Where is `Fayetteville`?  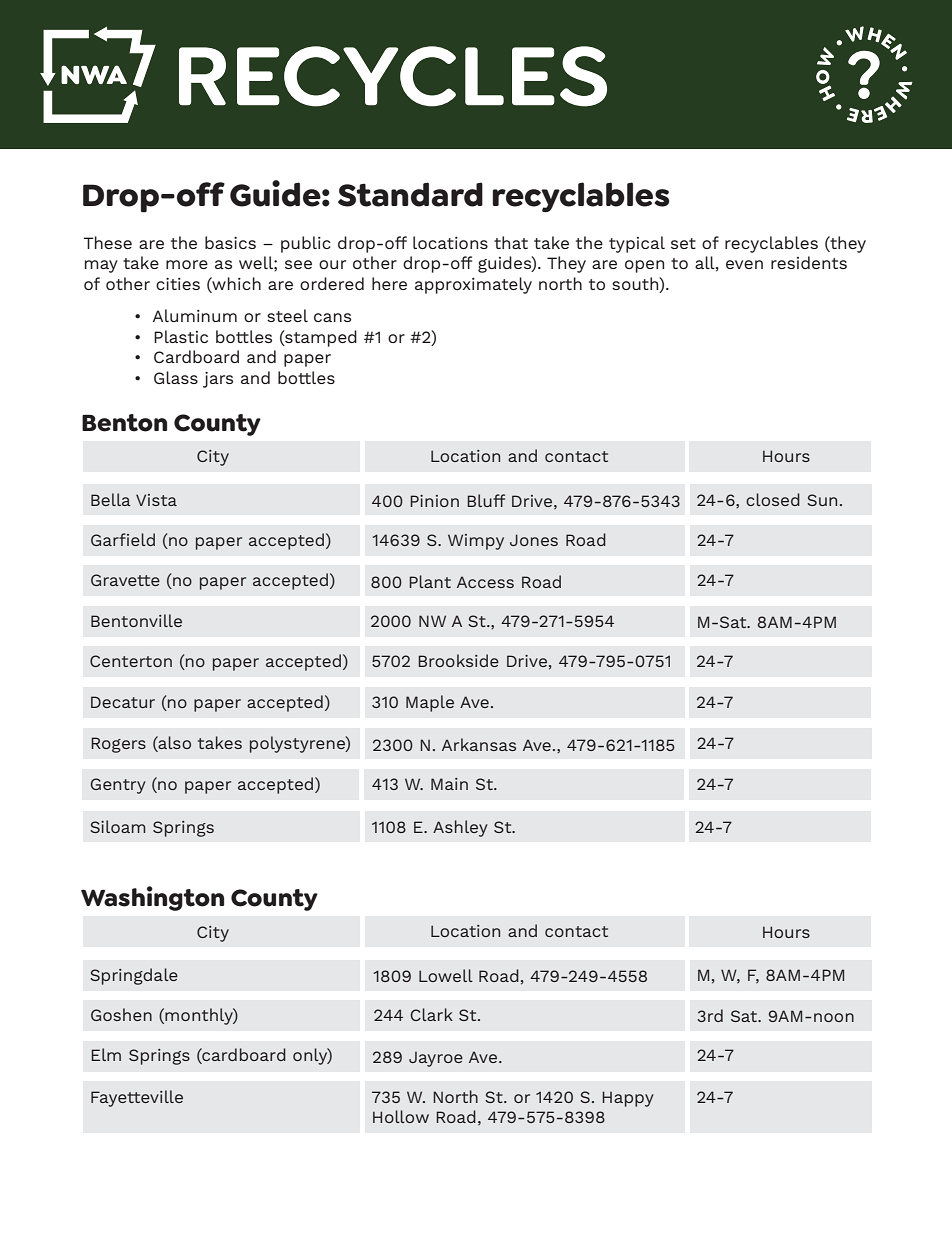 Fayetteville is located at coordinates (137, 1098).
